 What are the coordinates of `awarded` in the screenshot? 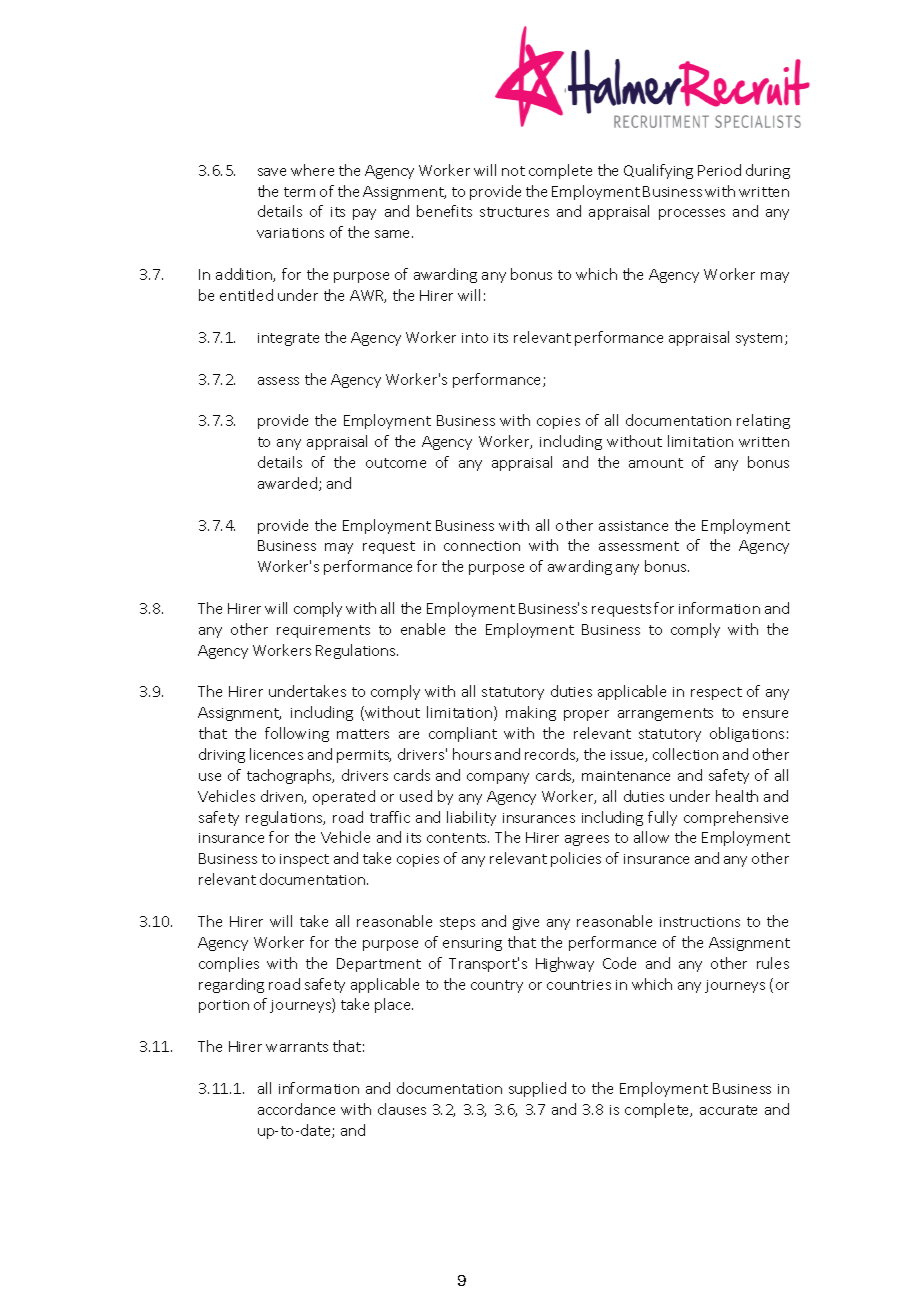 It's located at (287, 483).
